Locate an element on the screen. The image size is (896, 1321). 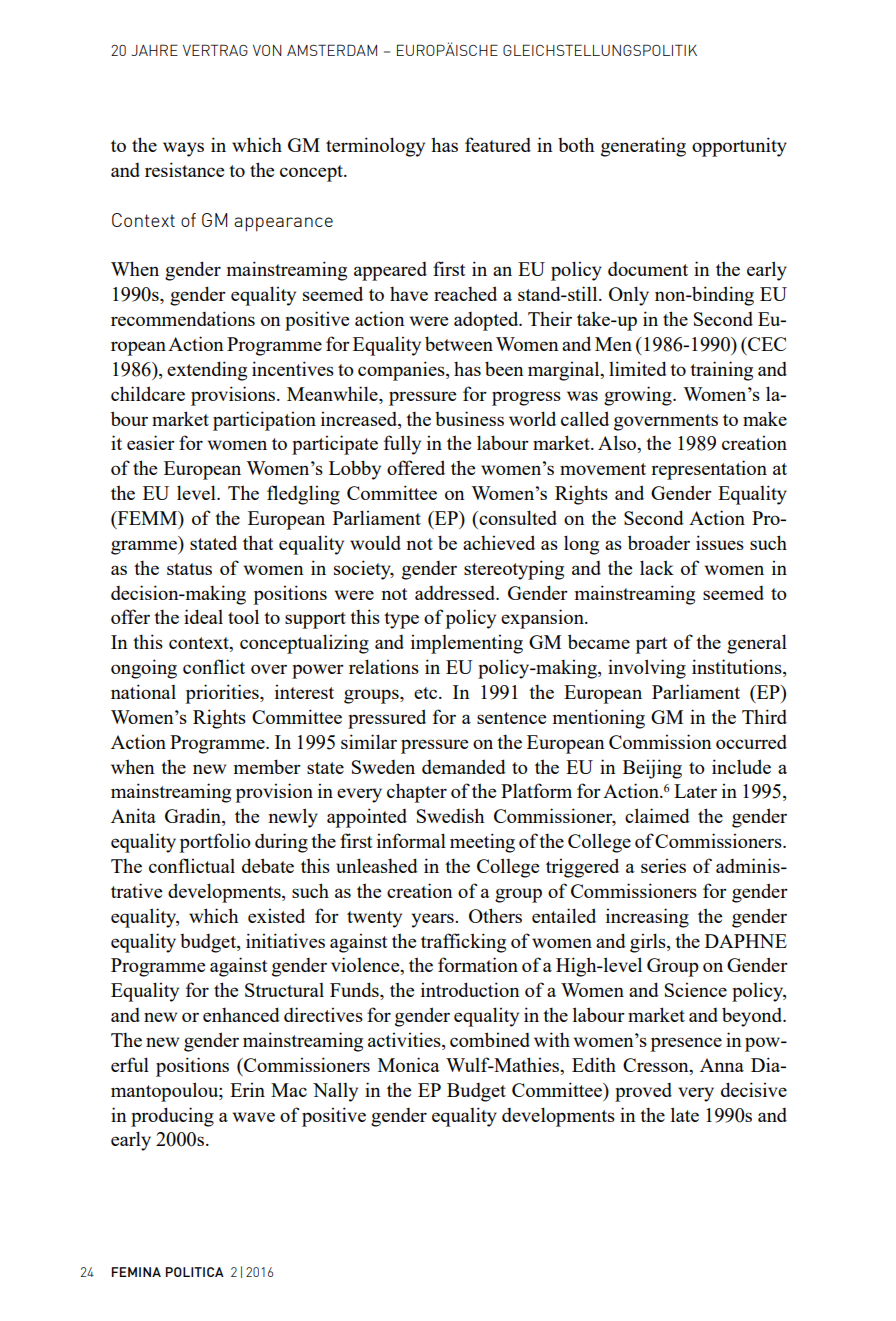
implementing is located at coordinates (467, 644).
